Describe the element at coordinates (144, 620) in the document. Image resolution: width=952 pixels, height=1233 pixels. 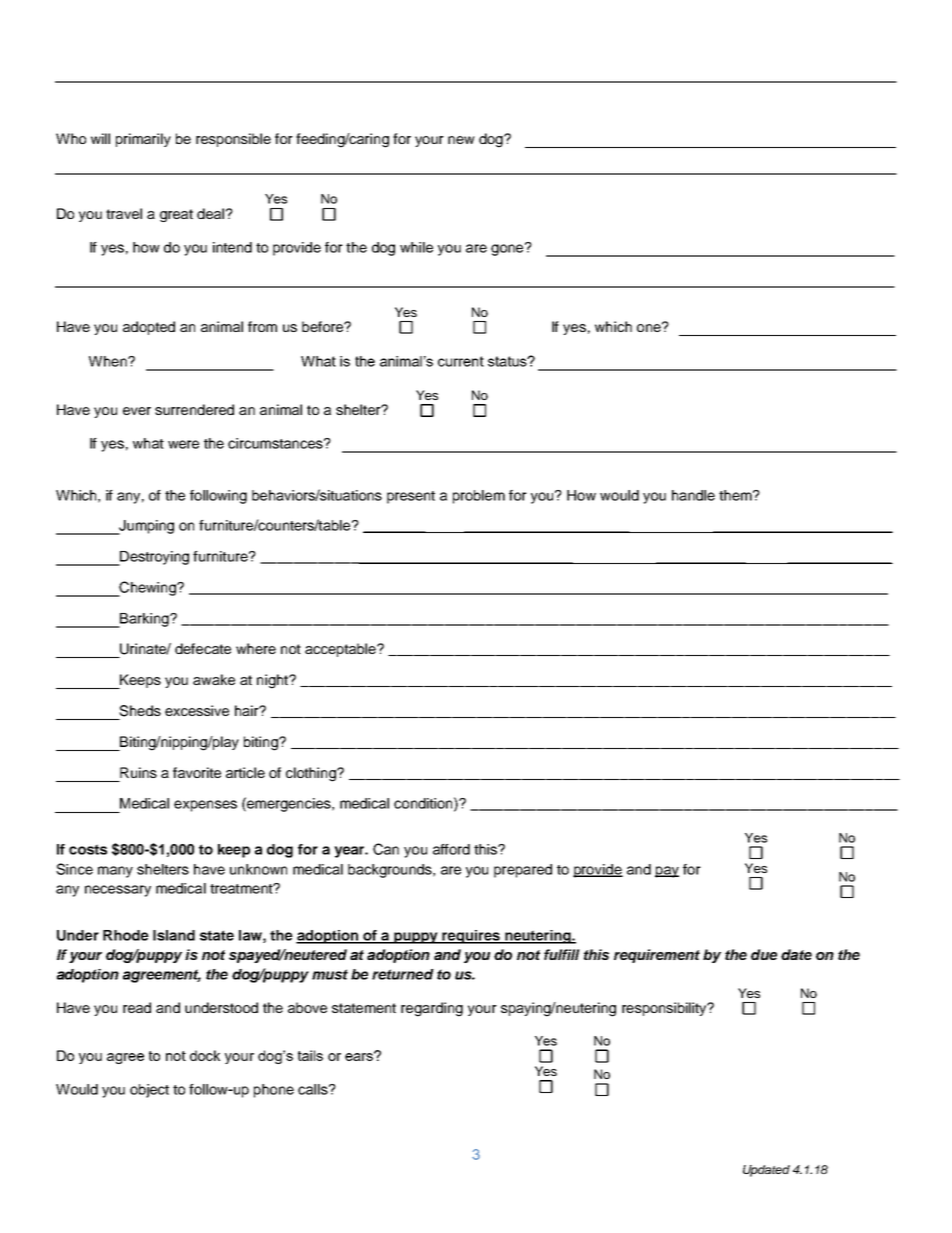
I see `Barking` at that location.
